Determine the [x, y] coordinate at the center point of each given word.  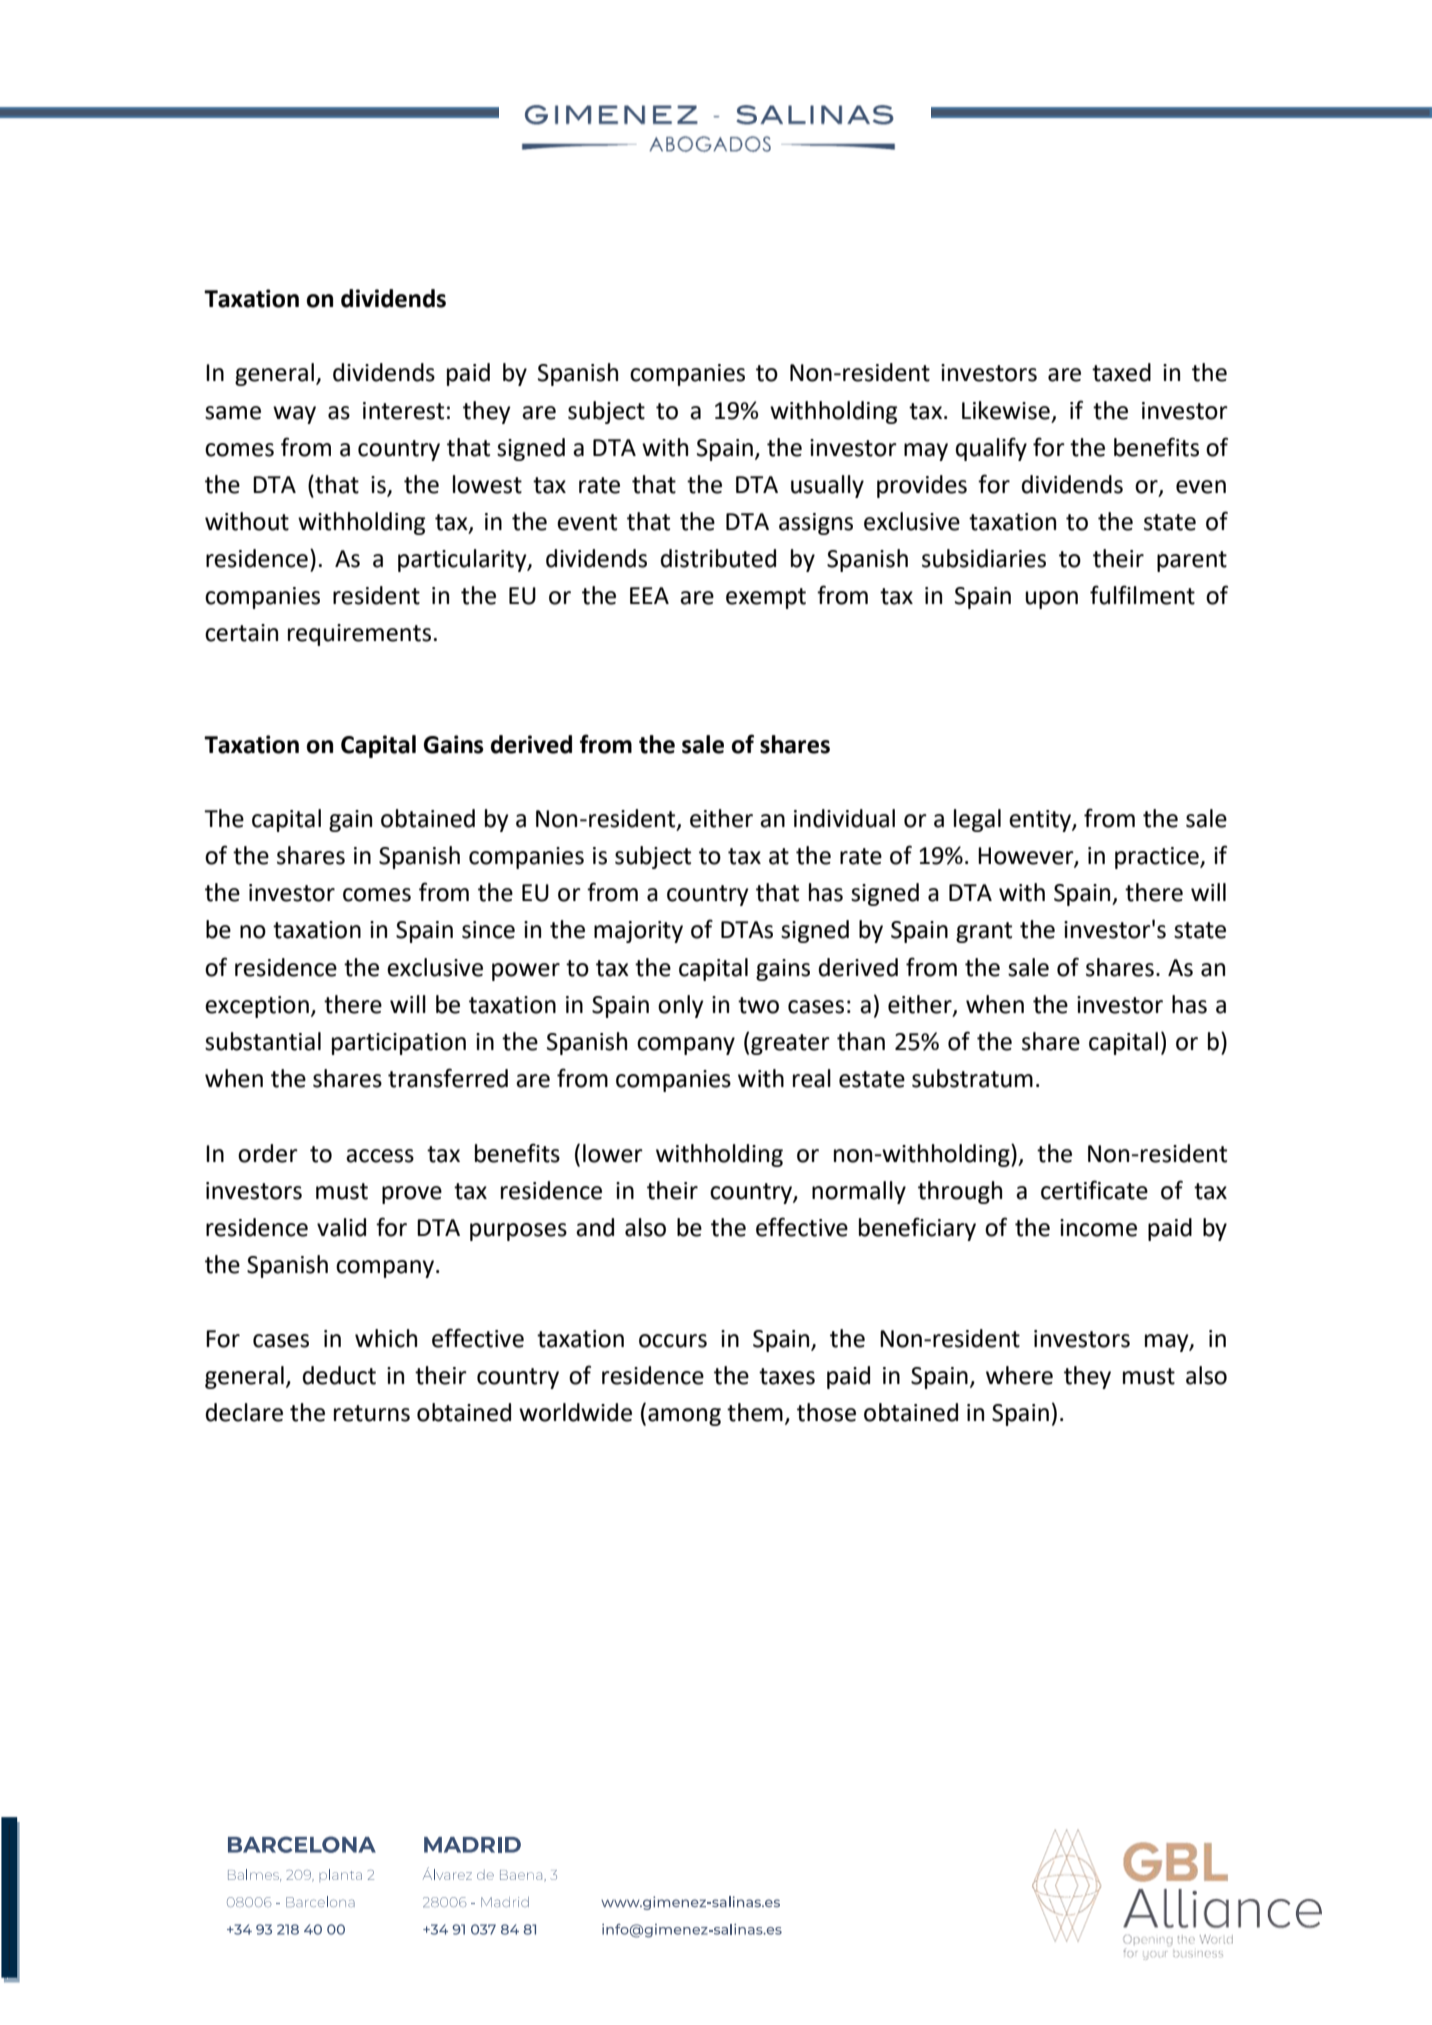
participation [399, 1044]
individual [844, 818]
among [684, 1417]
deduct [339, 1375]
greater [790, 1044]
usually [827, 486]
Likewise [1006, 410]
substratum [972, 1078]
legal [977, 820]
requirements [359, 635]
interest [403, 411]
